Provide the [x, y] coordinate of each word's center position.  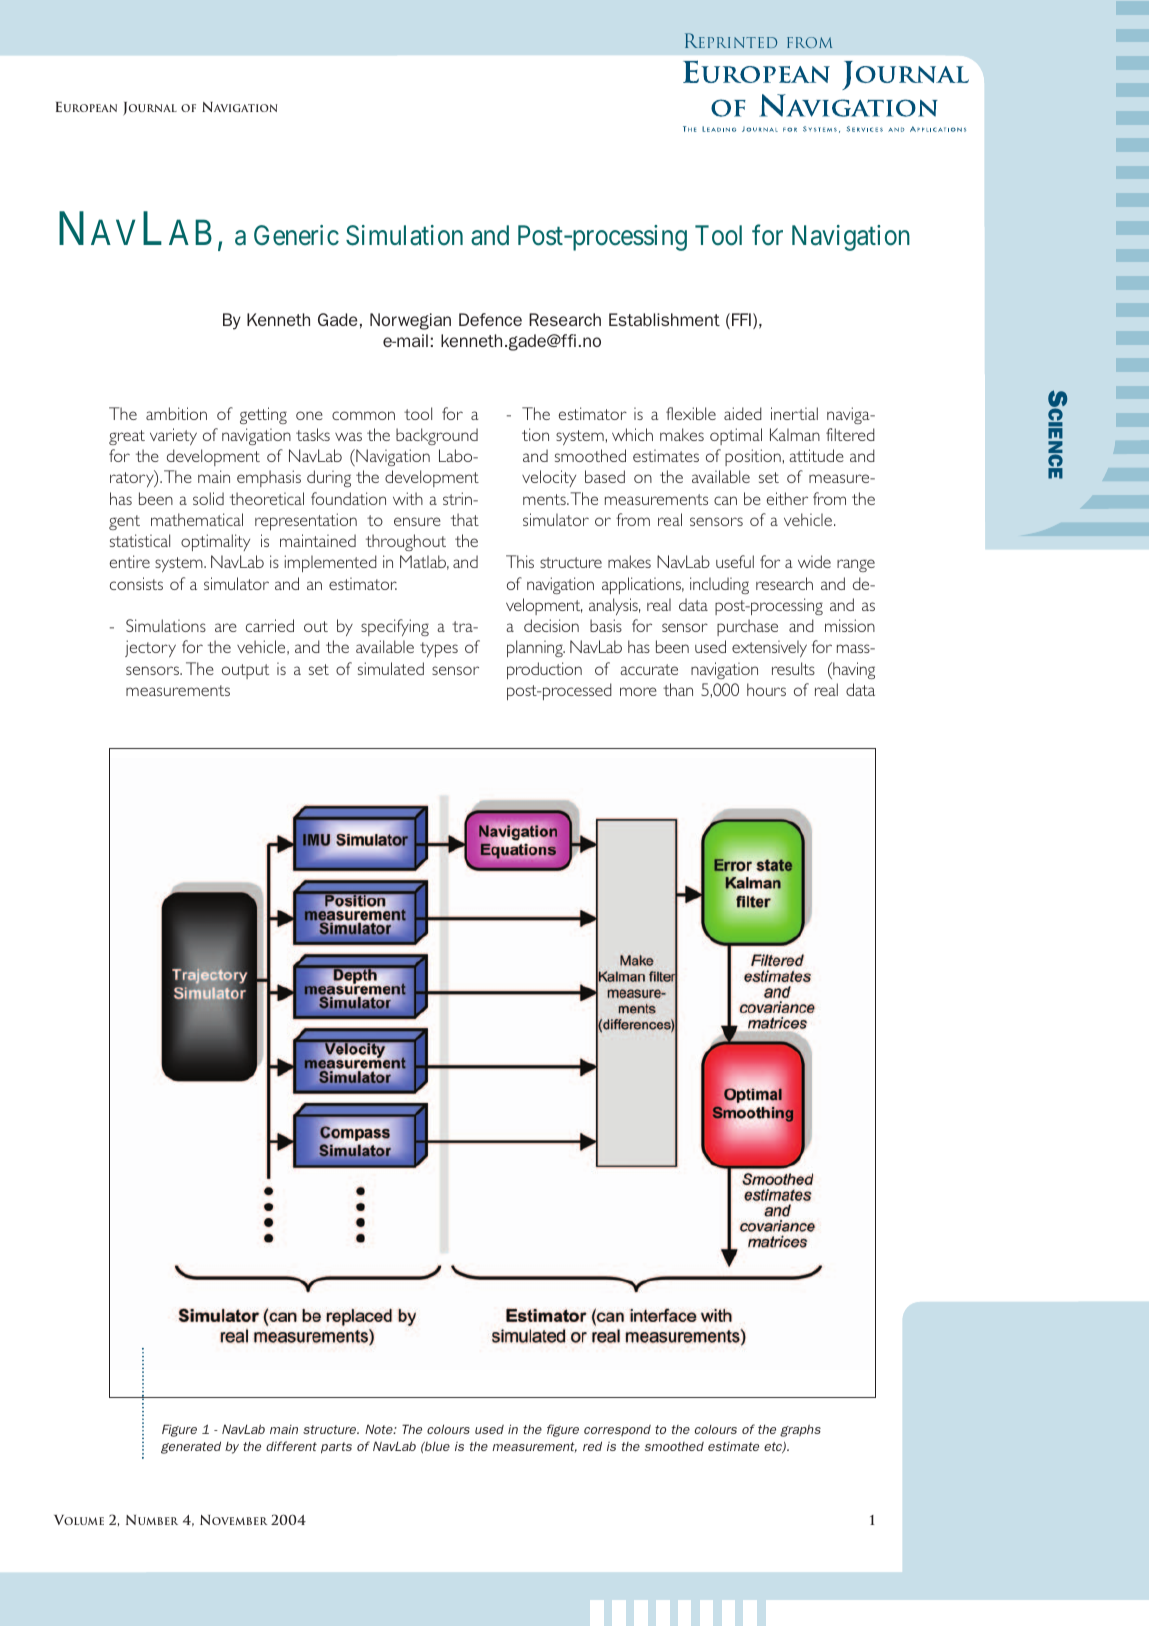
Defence [490, 319]
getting [263, 415]
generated [191, 1447]
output [245, 671]
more [638, 691]
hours [766, 689]
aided [743, 413]
